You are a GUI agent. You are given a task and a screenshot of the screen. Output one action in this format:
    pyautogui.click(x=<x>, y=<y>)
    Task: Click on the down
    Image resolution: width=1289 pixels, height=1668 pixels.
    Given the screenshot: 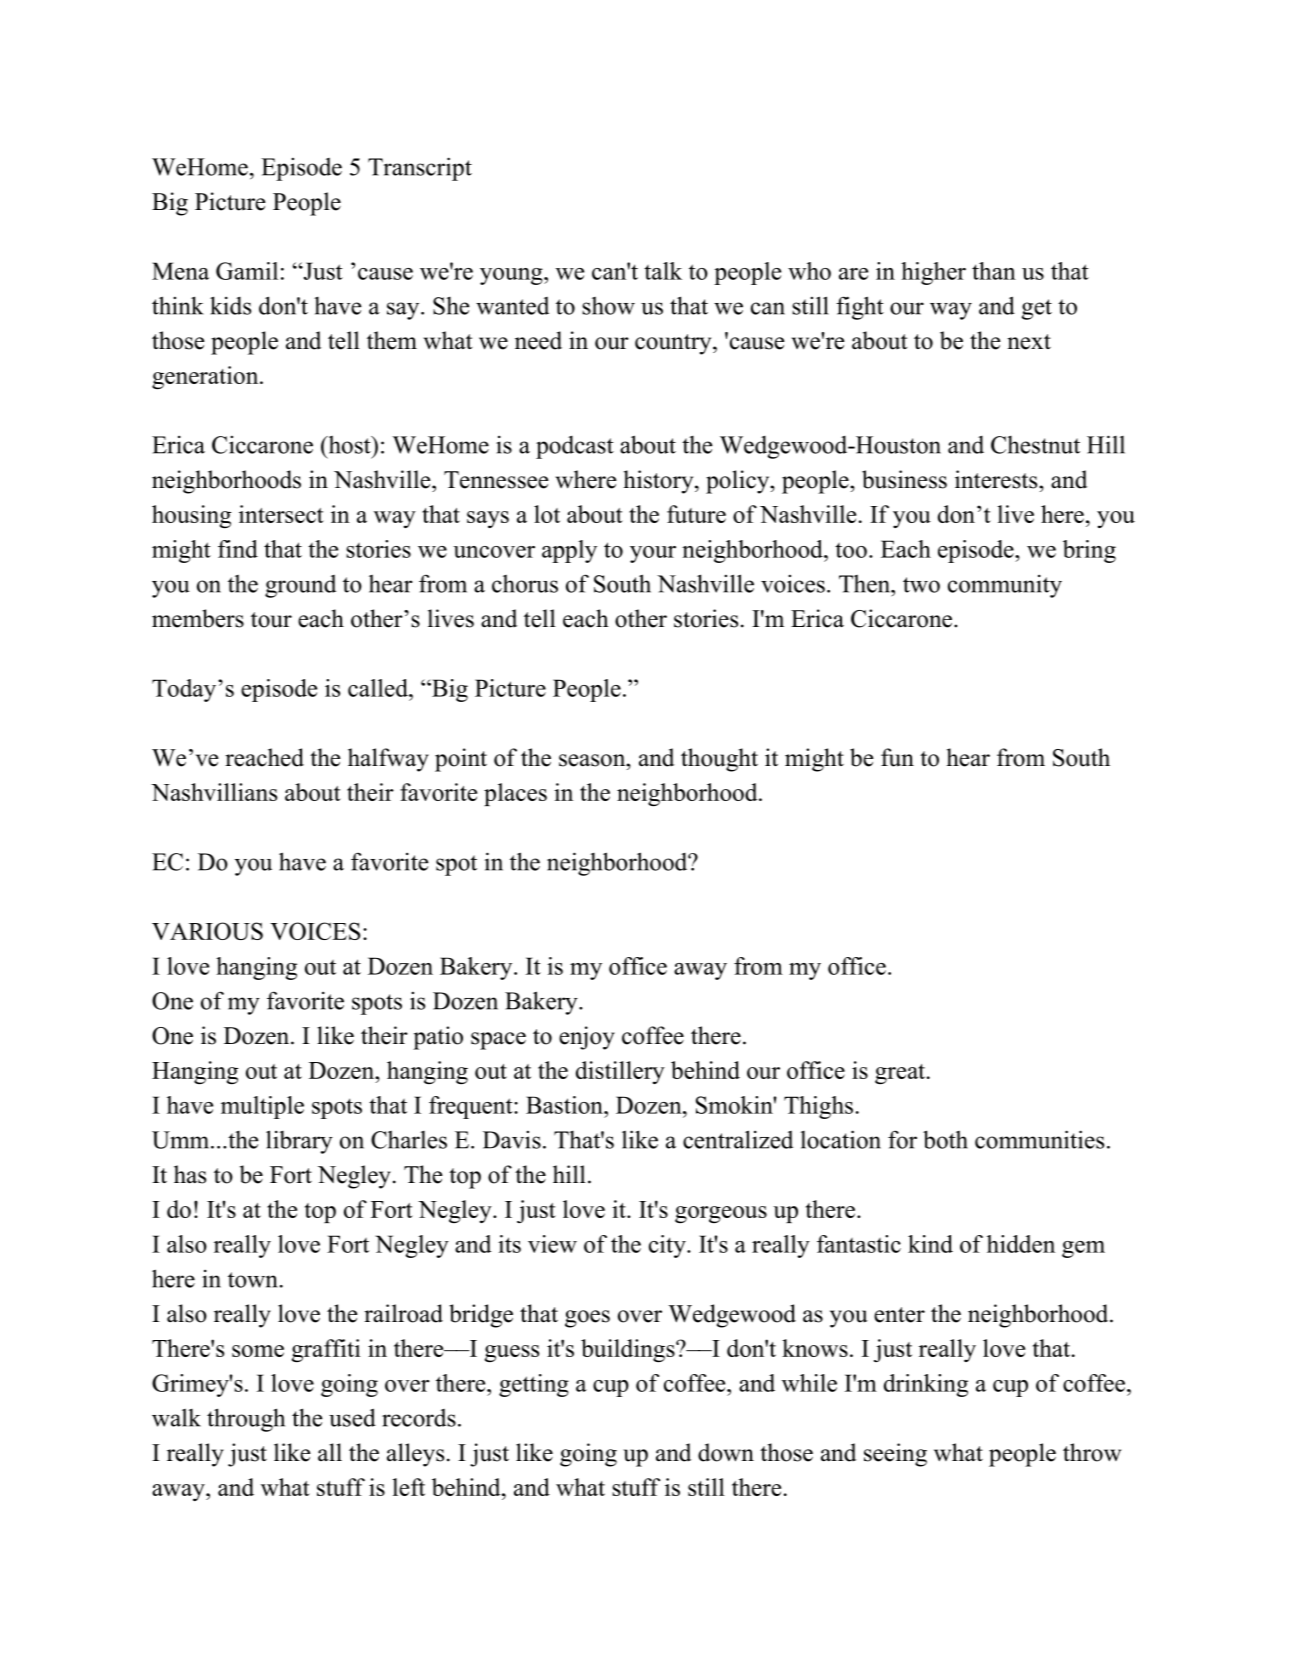 What is the action you would take?
    pyautogui.click(x=726, y=1452)
